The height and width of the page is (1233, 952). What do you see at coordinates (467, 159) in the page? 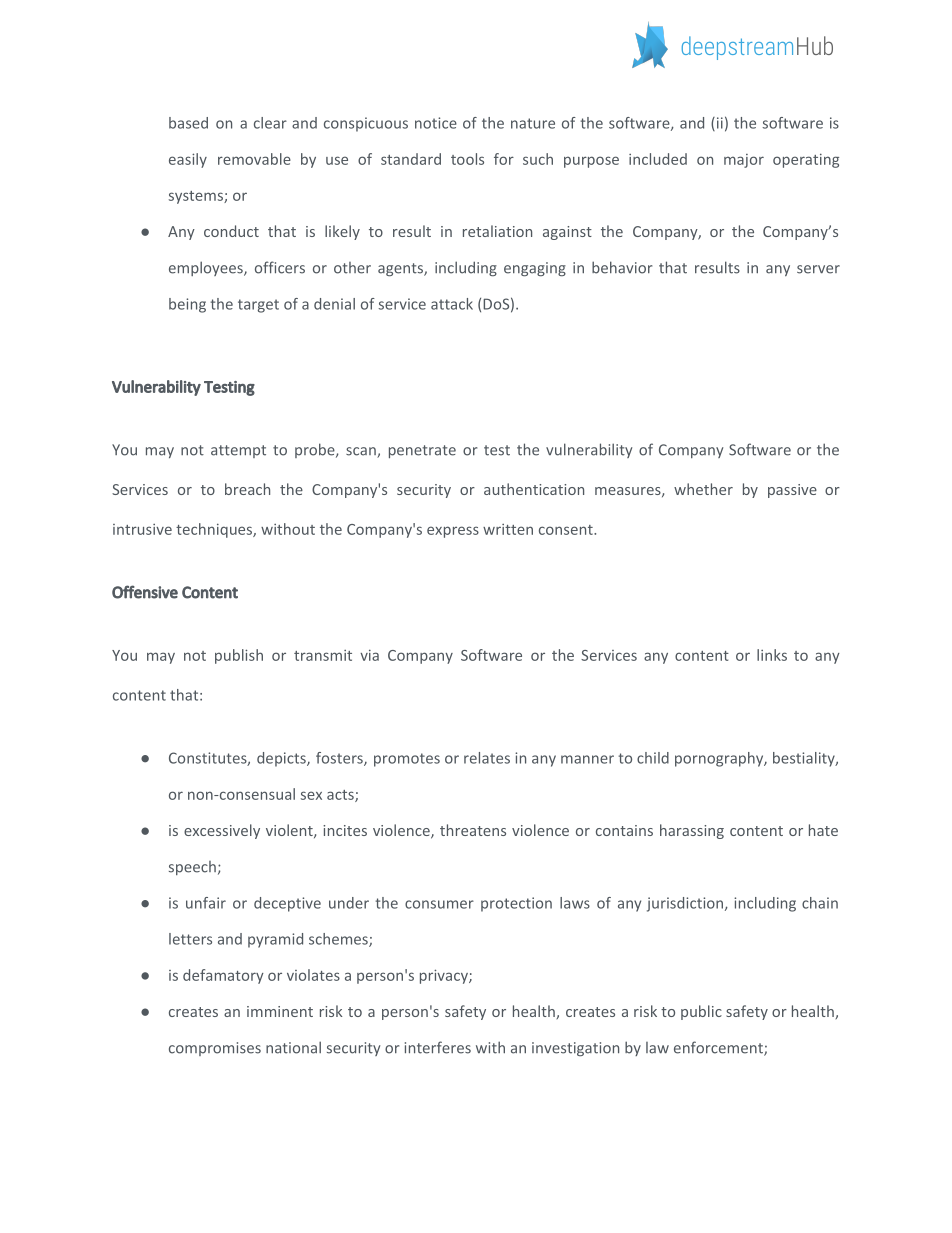
I see `tools` at bounding box center [467, 159].
